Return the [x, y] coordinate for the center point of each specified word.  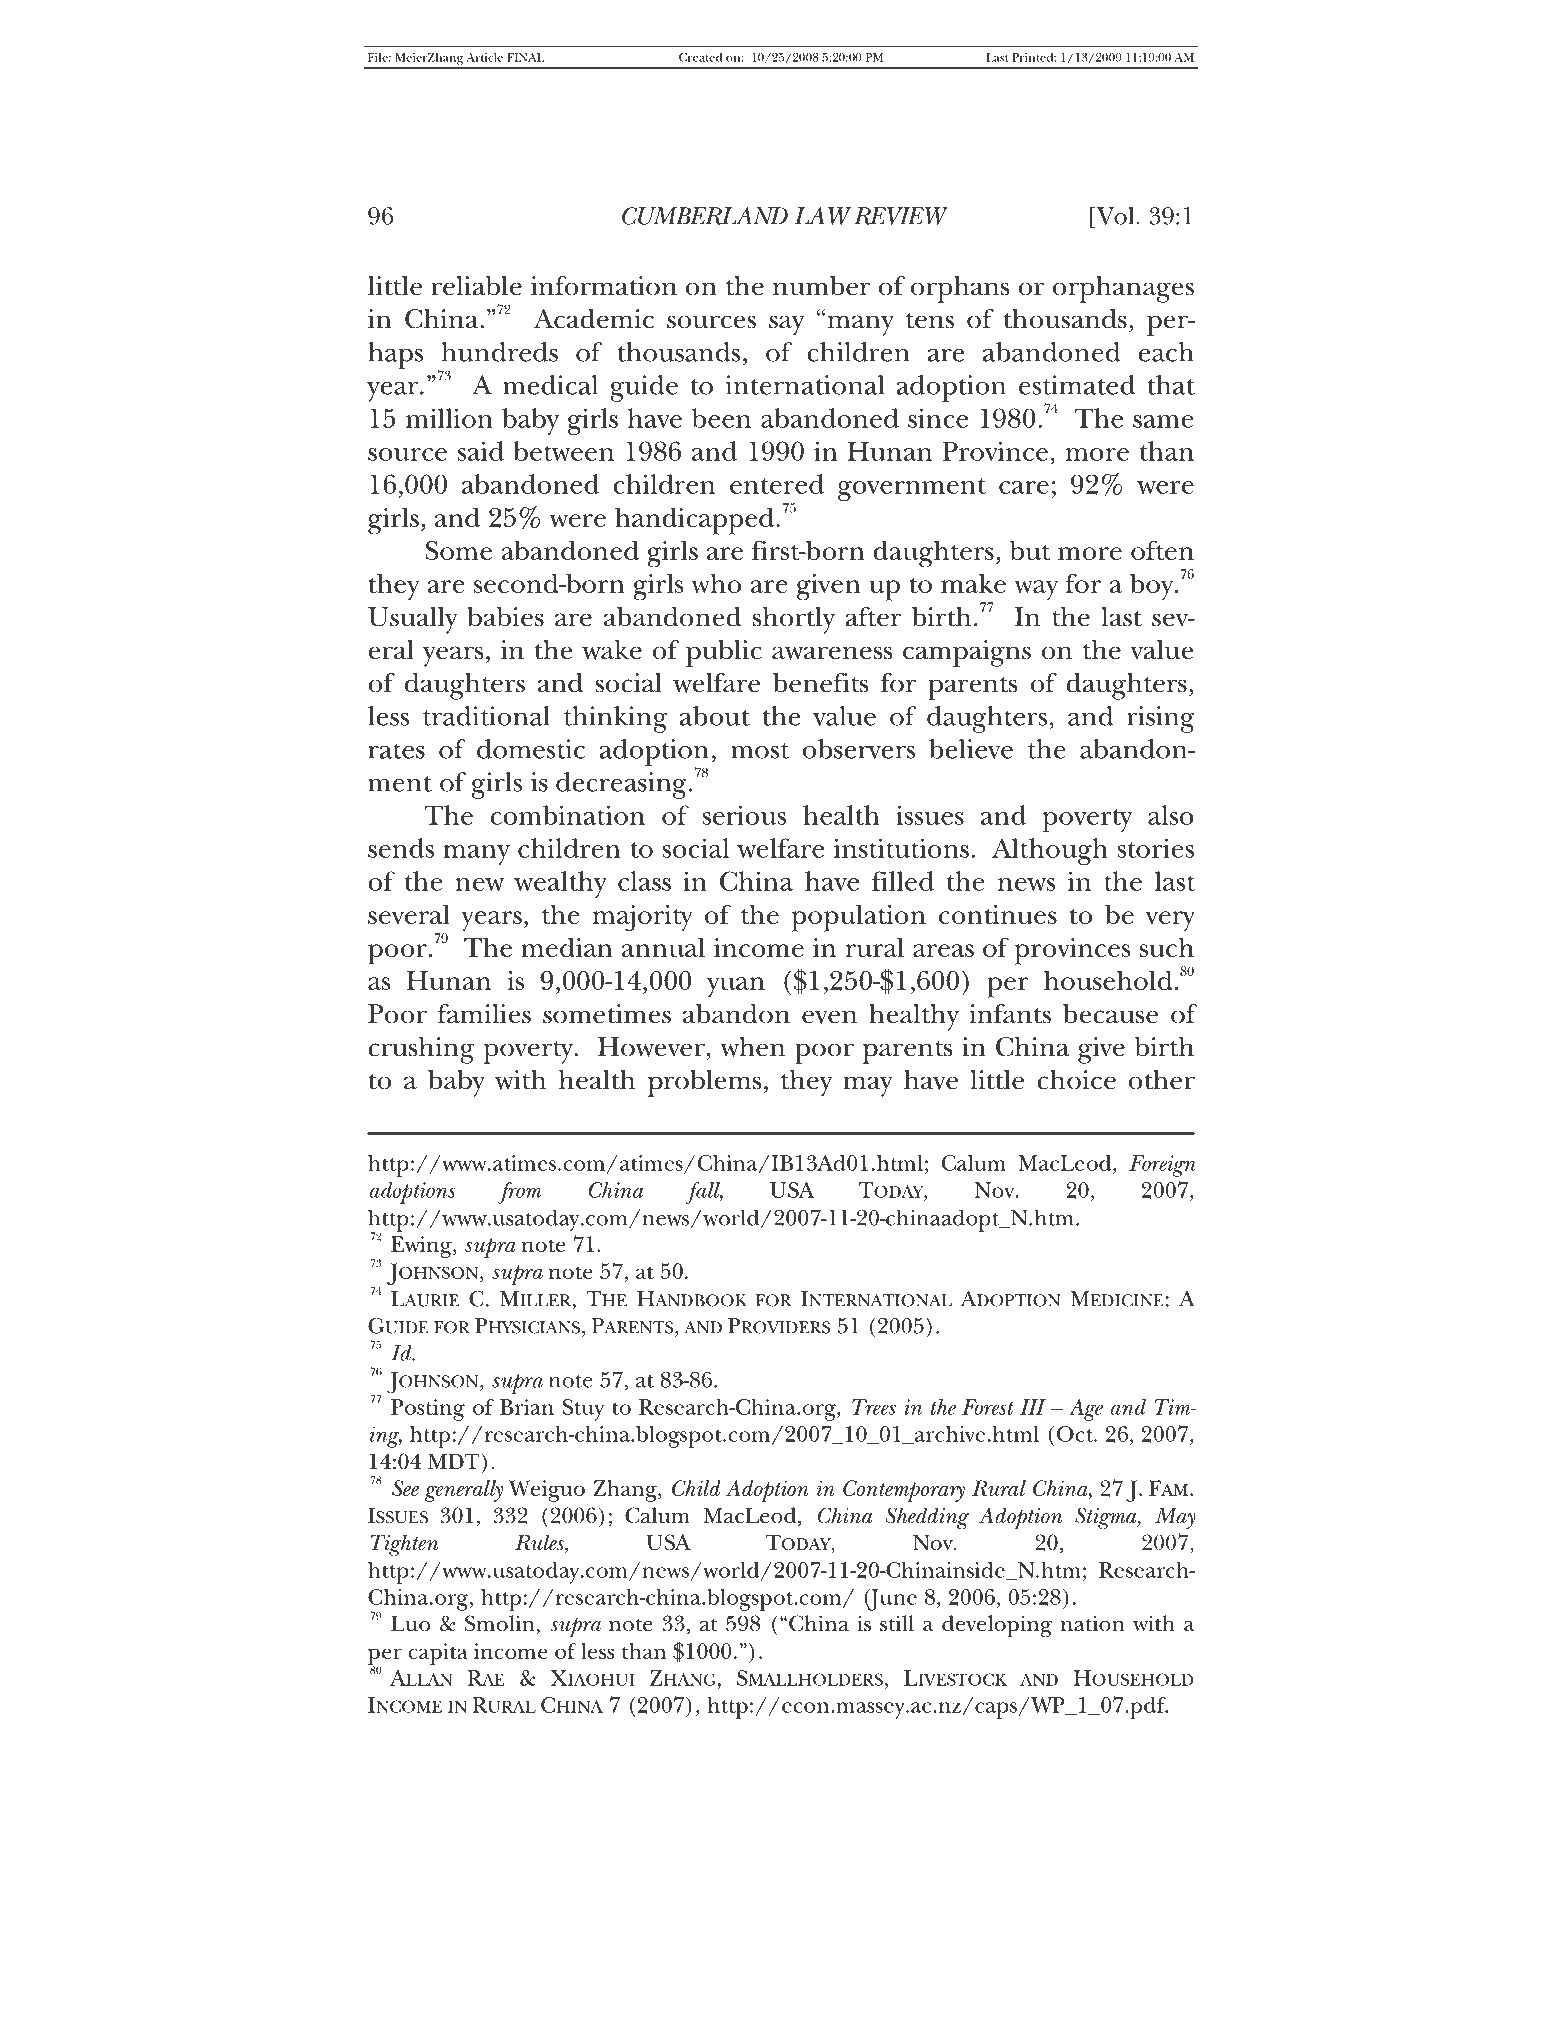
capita [438, 1654]
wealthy [560, 884]
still [897, 1623]
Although [1050, 851]
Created [701, 57]
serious [744, 815]
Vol [1115, 216]
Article [484, 57]
